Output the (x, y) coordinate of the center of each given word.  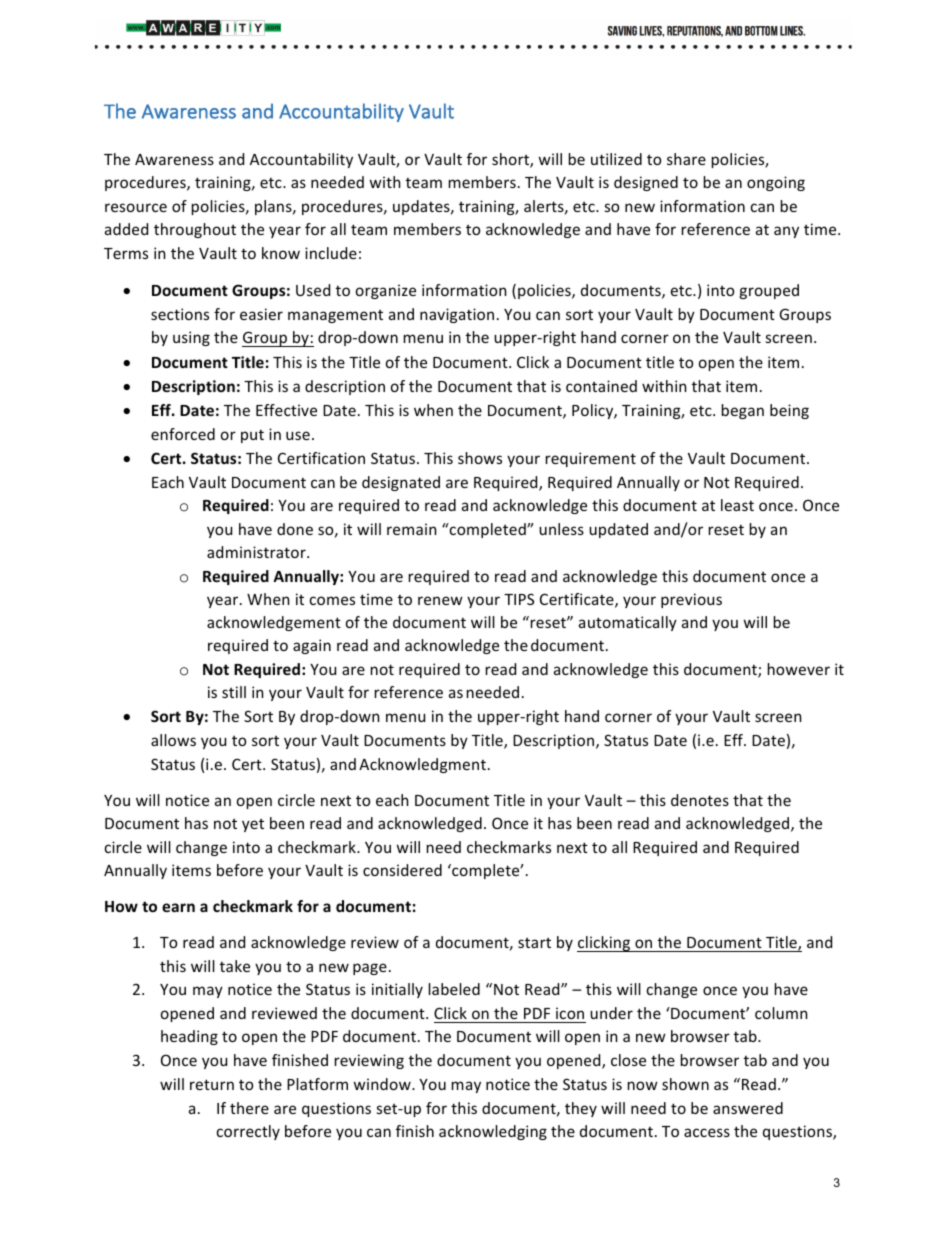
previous (691, 600)
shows (480, 458)
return (212, 1084)
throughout (195, 230)
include (331, 253)
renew (440, 600)
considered (402, 870)
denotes (700, 800)
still (234, 692)
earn (178, 907)
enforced (183, 434)
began (743, 411)
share (686, 159)
